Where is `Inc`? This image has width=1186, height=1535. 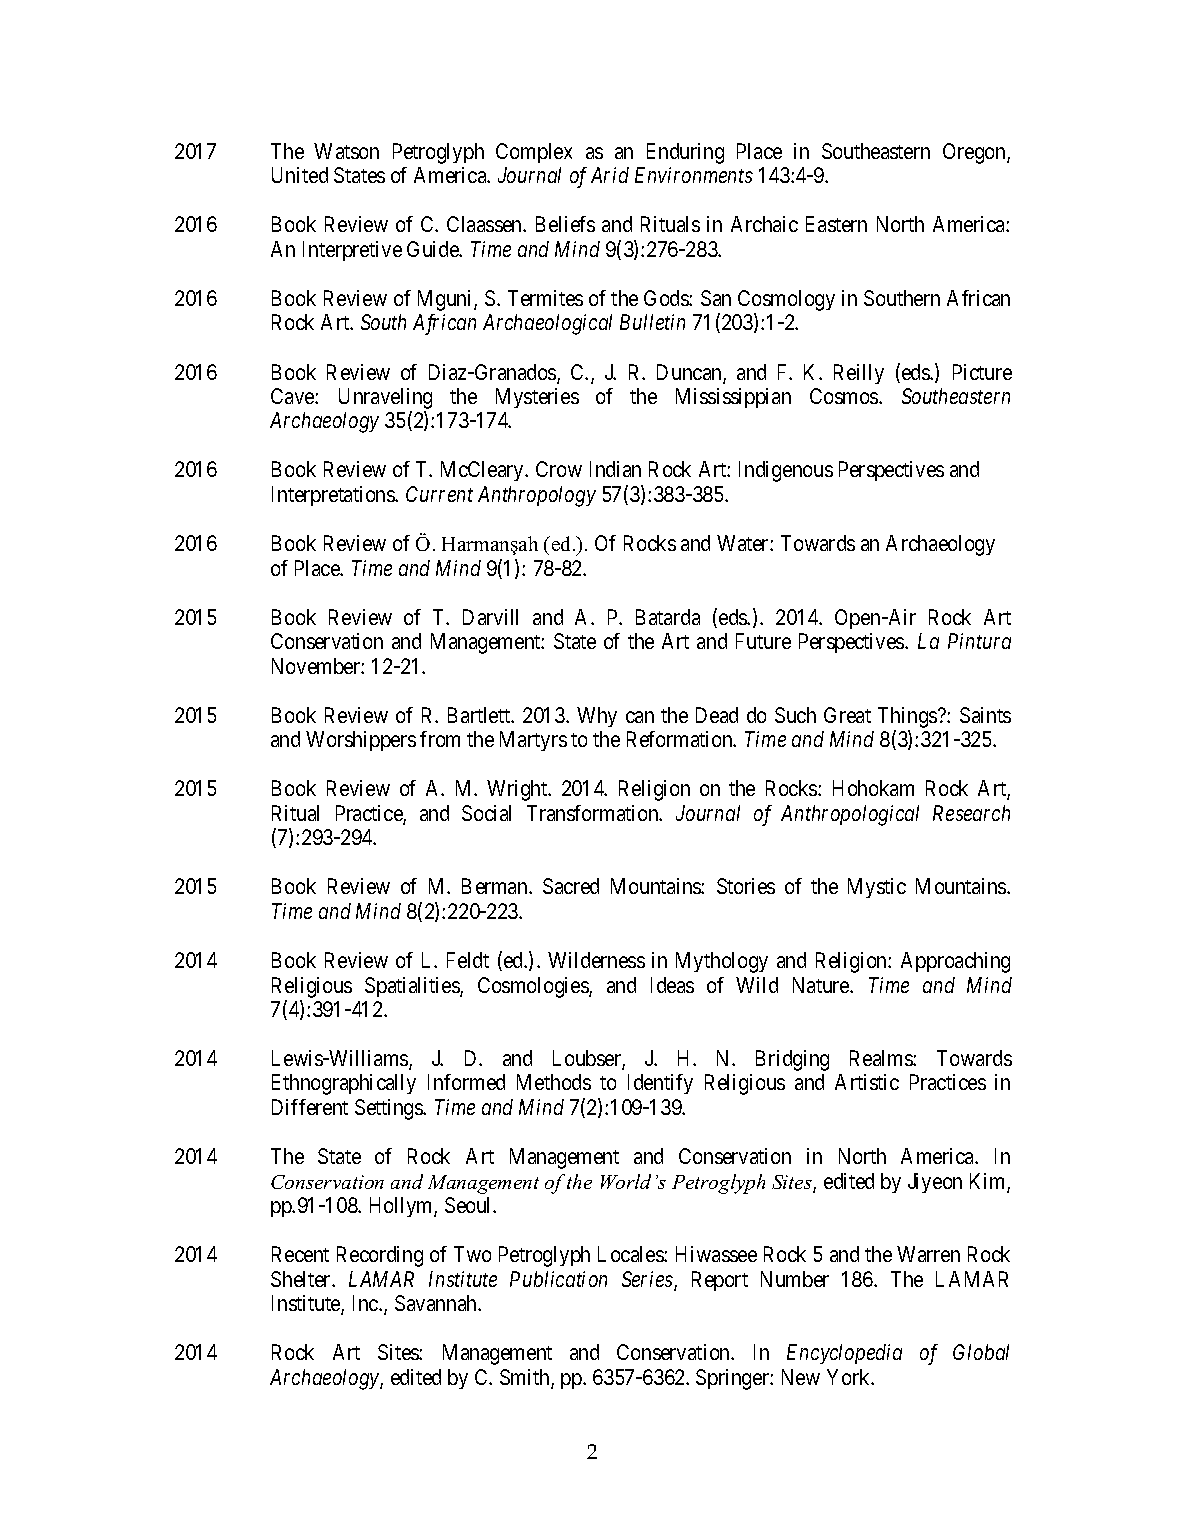 Inc is located at coordinates (366, 1303).
